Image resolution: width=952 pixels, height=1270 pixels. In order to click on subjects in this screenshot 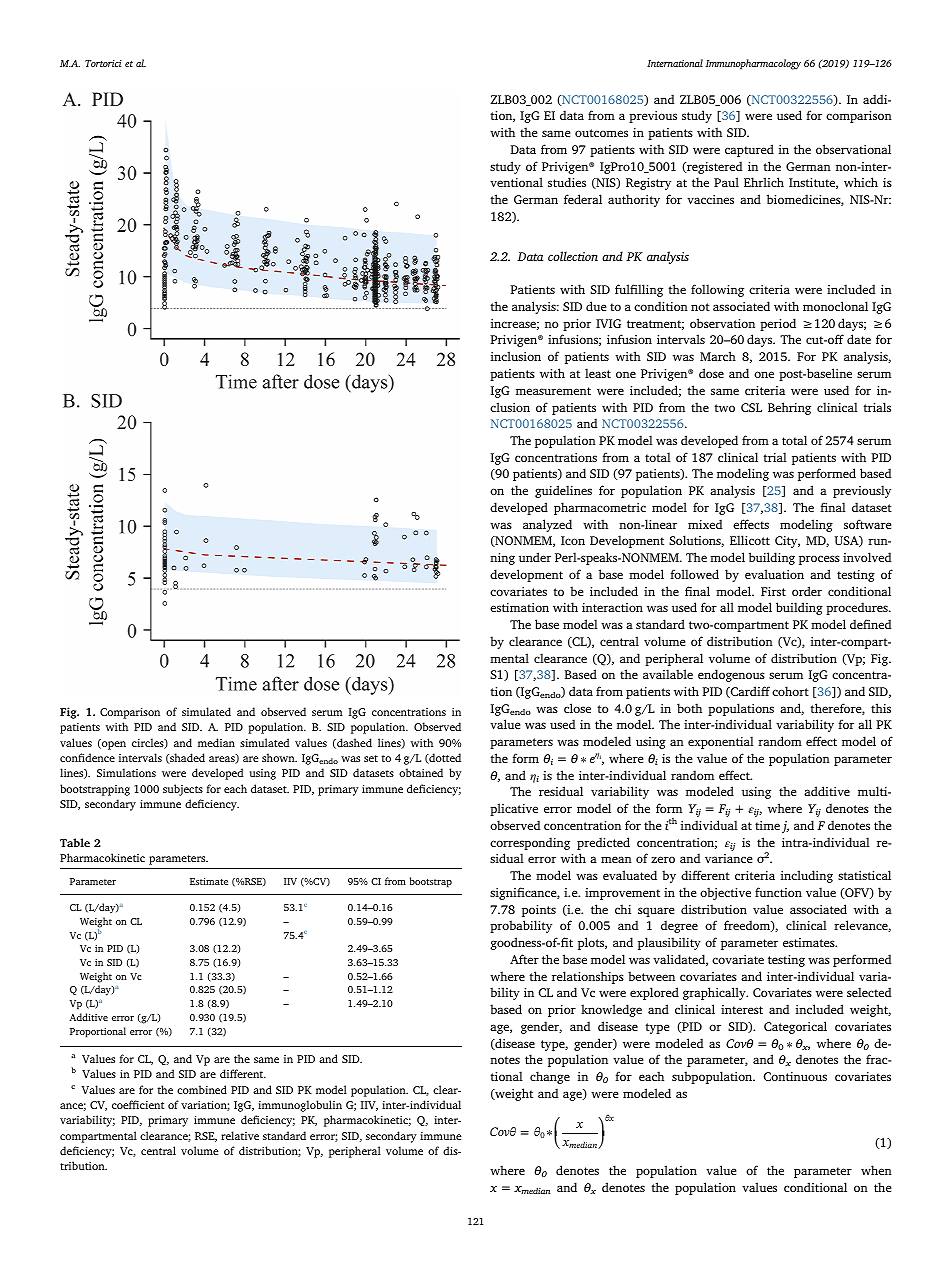, I will do `click(183, 790)`.
